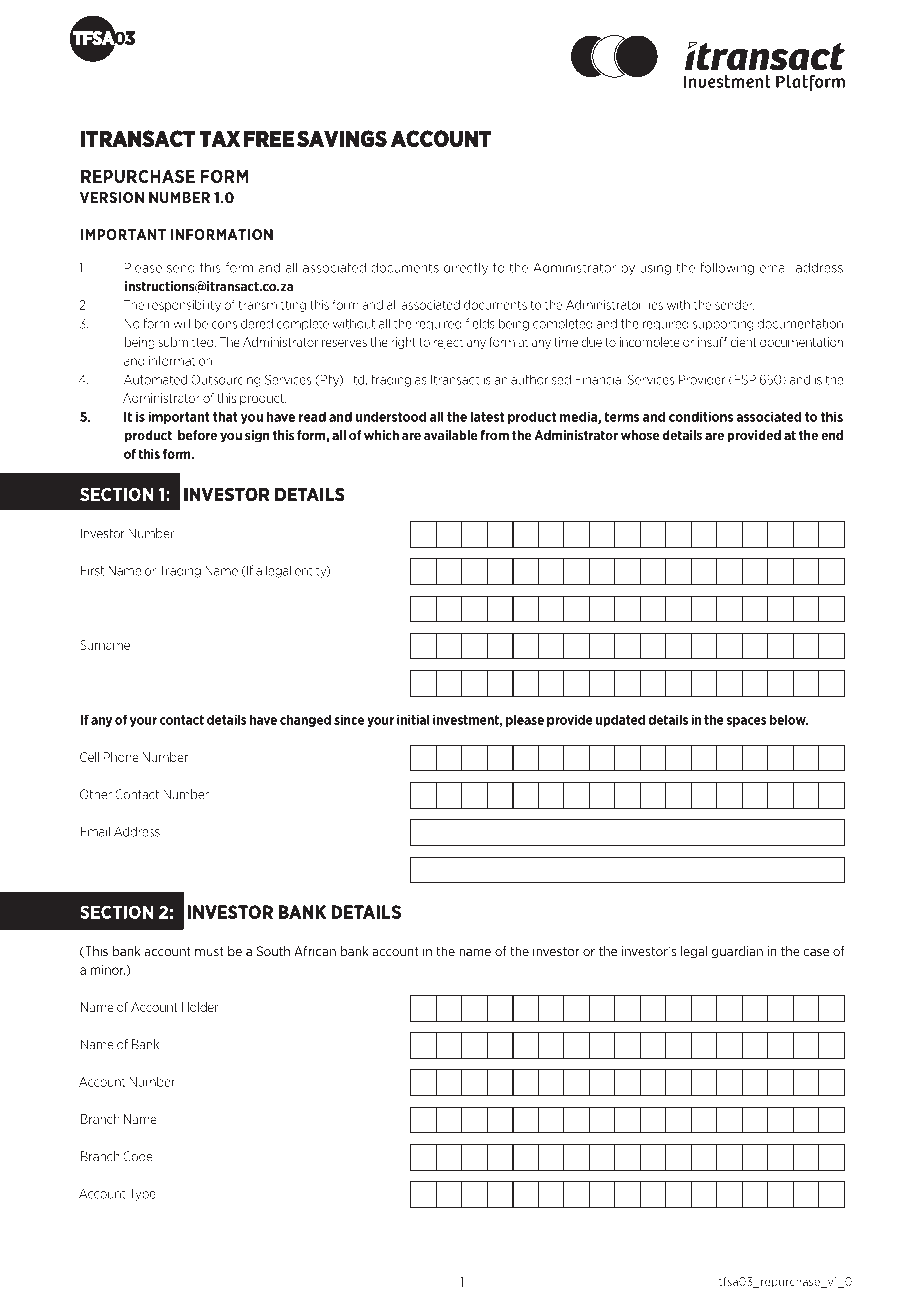  I want to click on before, so click(197, 435).
